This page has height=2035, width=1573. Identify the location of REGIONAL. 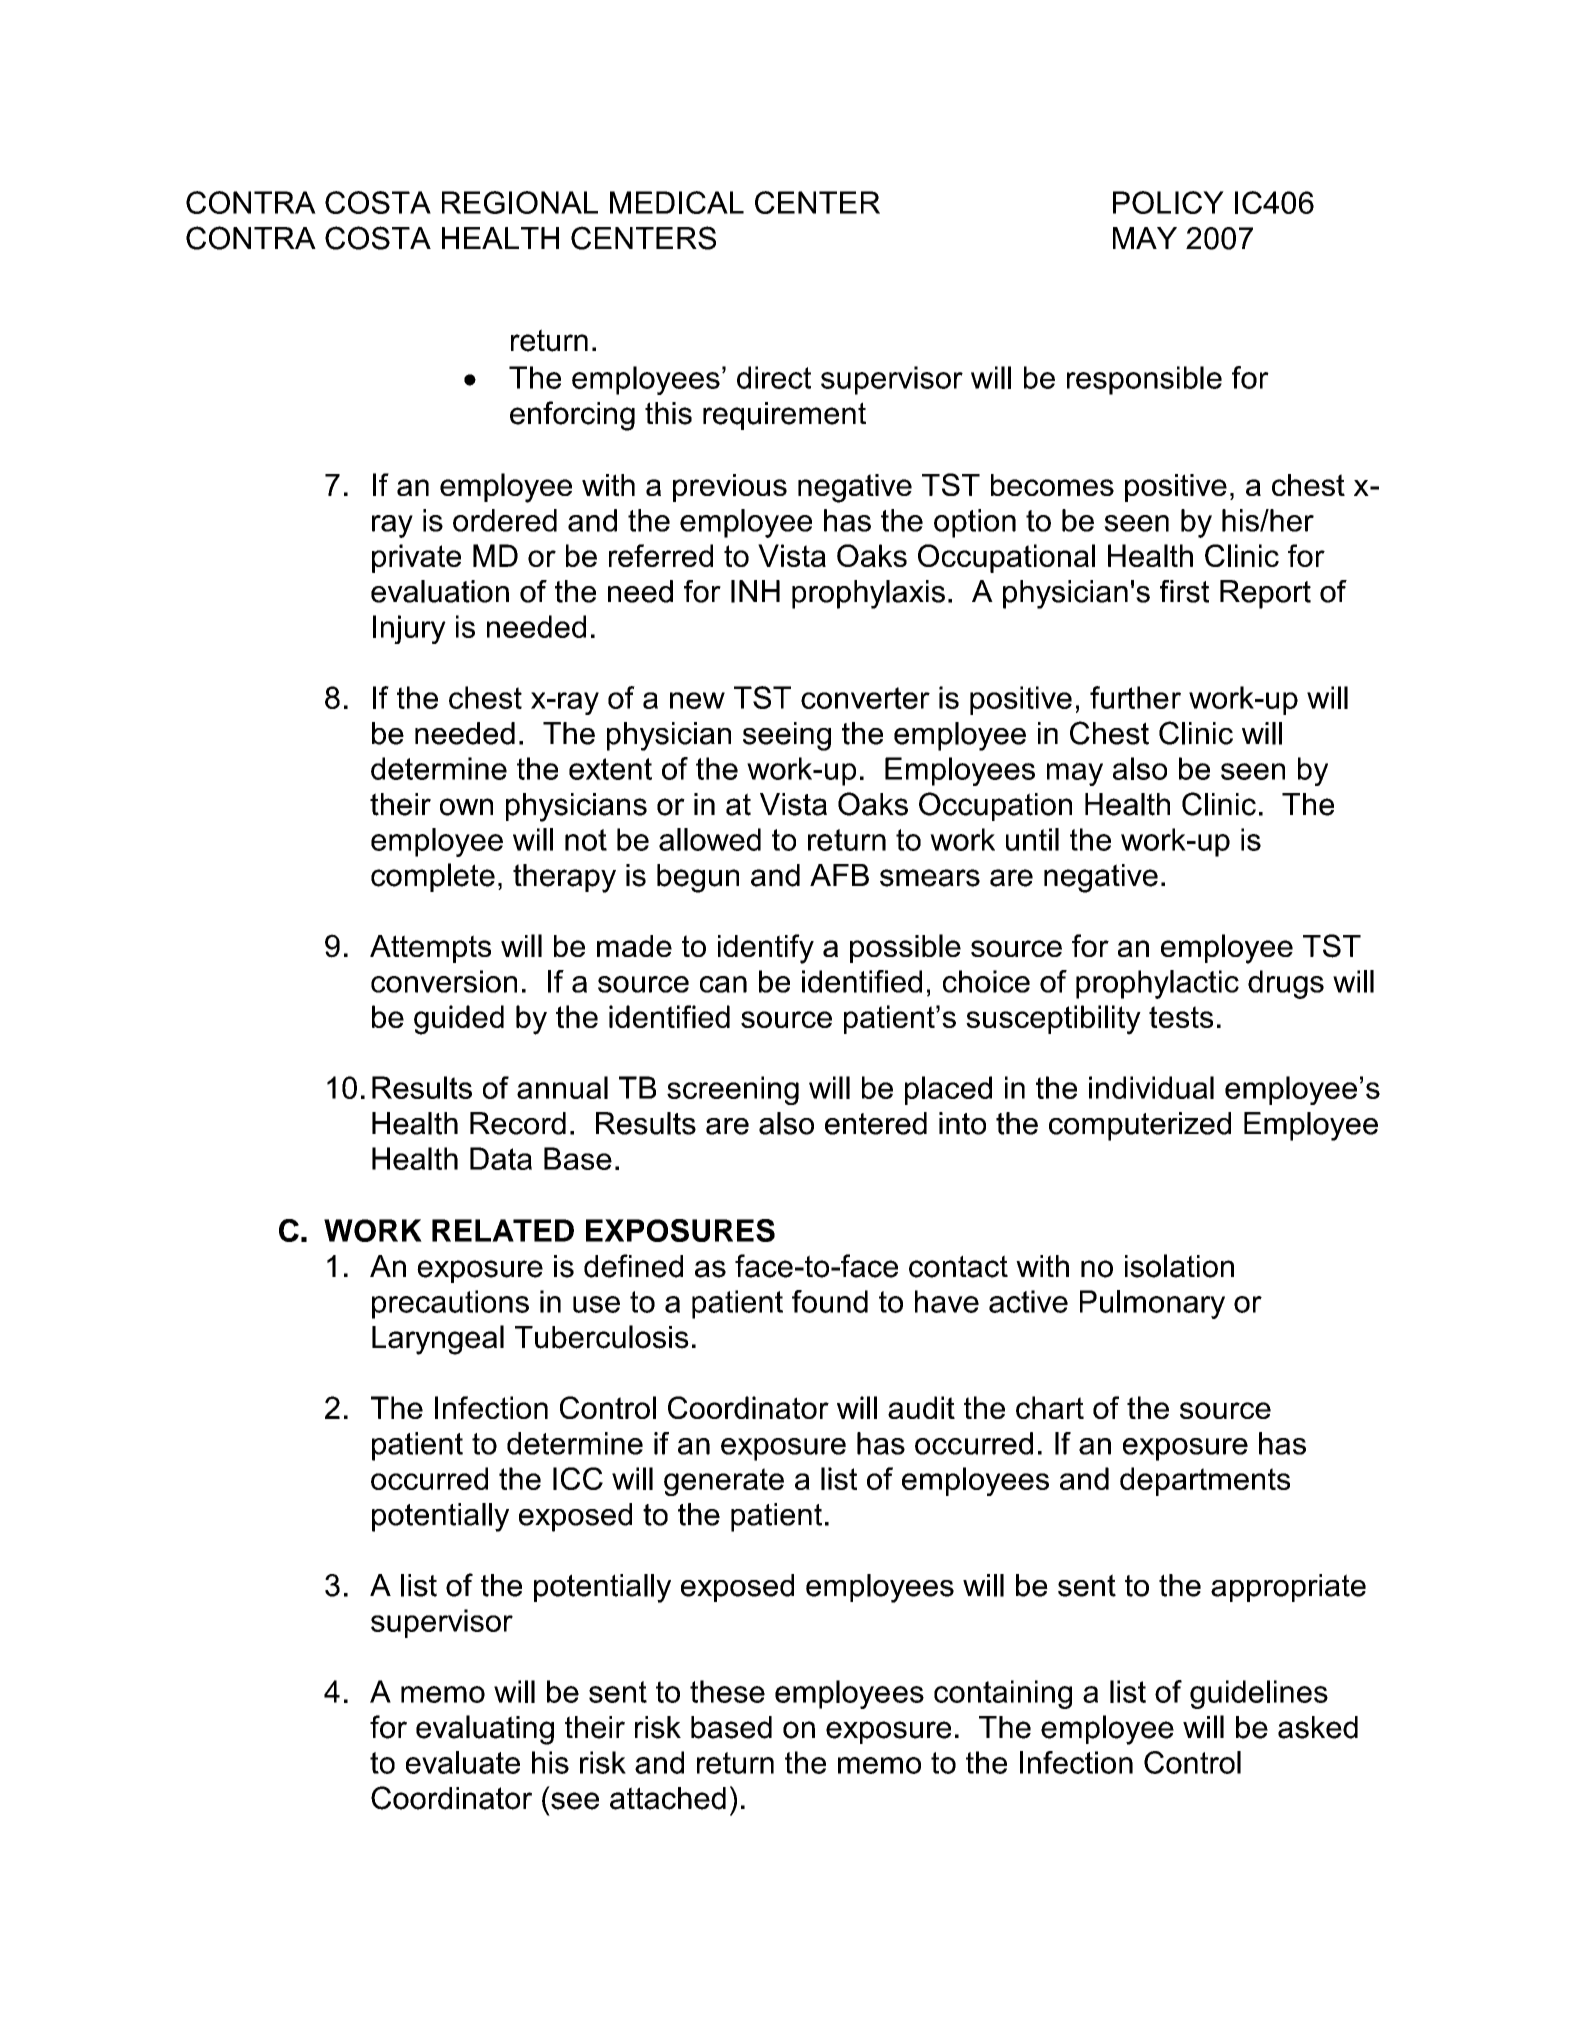
(520, 202).
